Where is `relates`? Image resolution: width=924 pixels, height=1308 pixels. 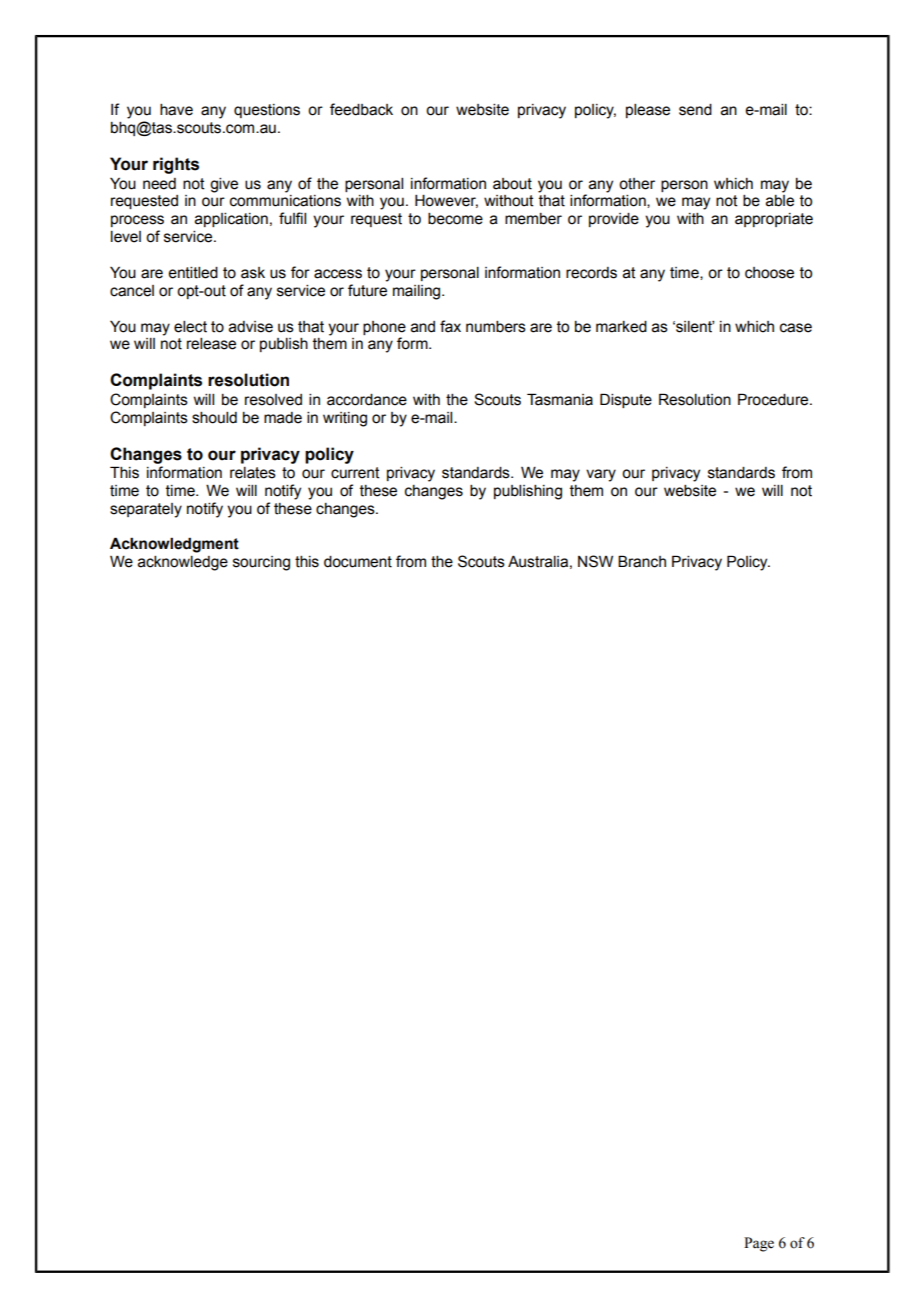
relates is located at coordinates (253, 473).
